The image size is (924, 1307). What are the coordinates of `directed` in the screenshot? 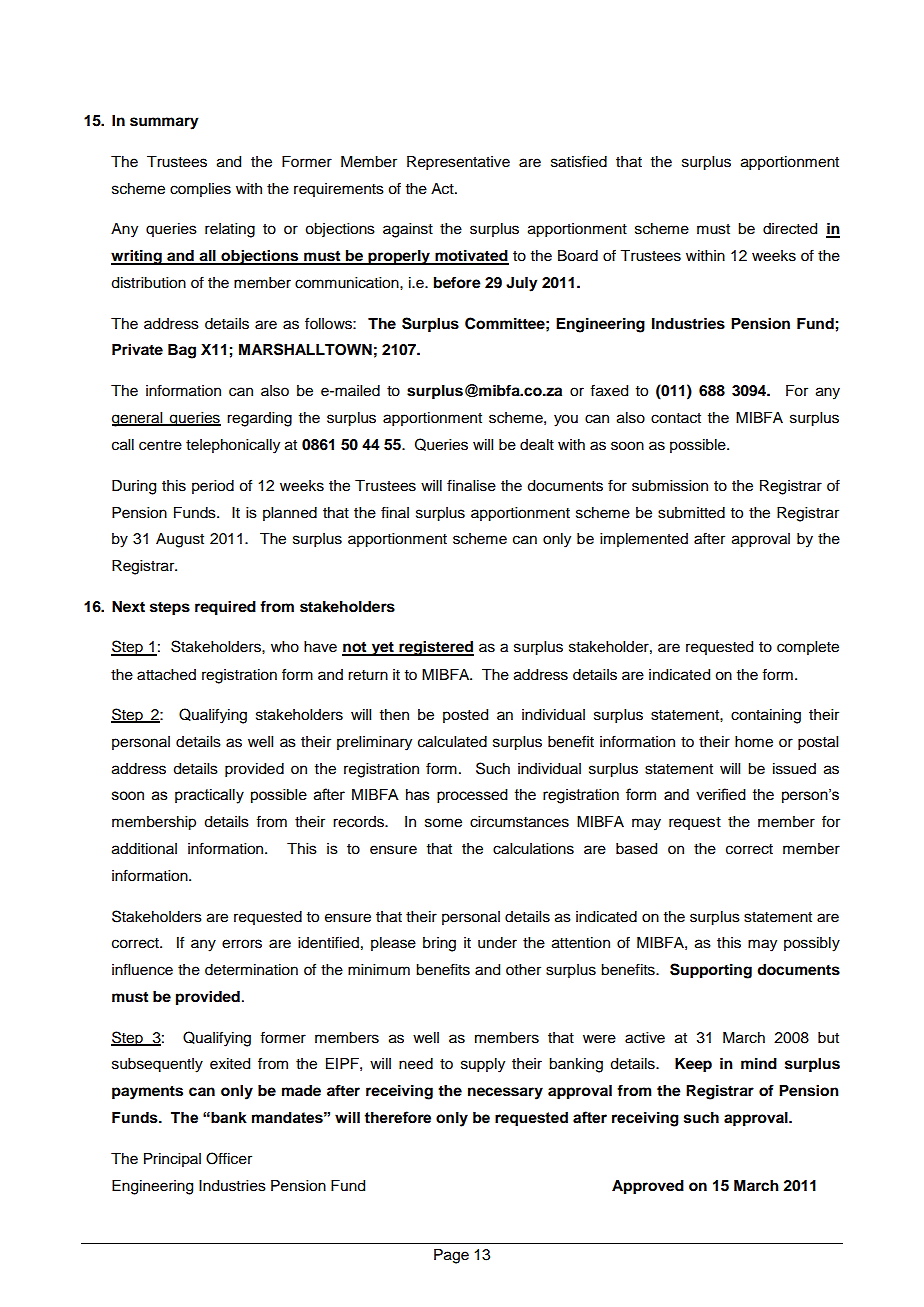 It's located at (790, 229).
